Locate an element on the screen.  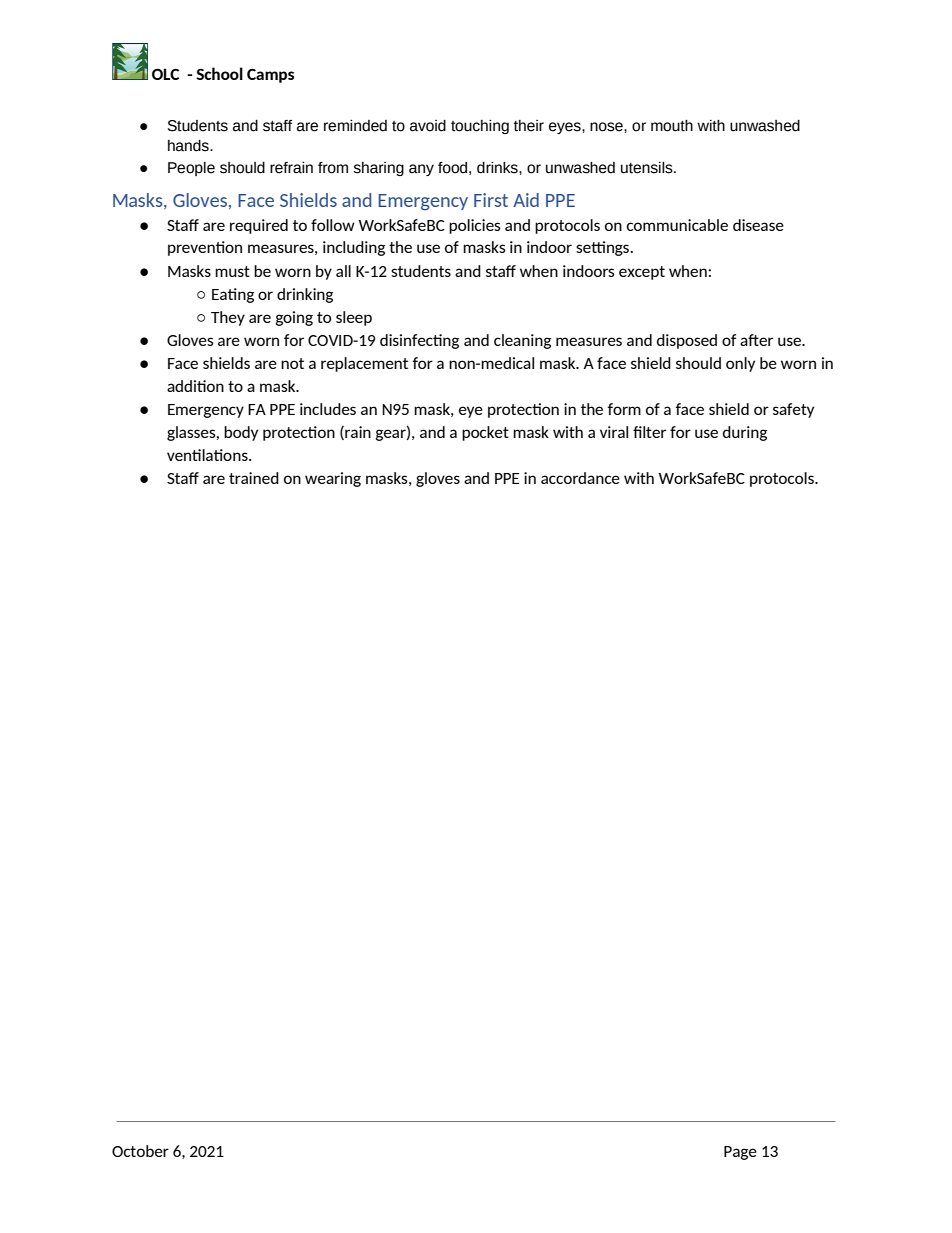
filter is located at coordinates (649, 432).
